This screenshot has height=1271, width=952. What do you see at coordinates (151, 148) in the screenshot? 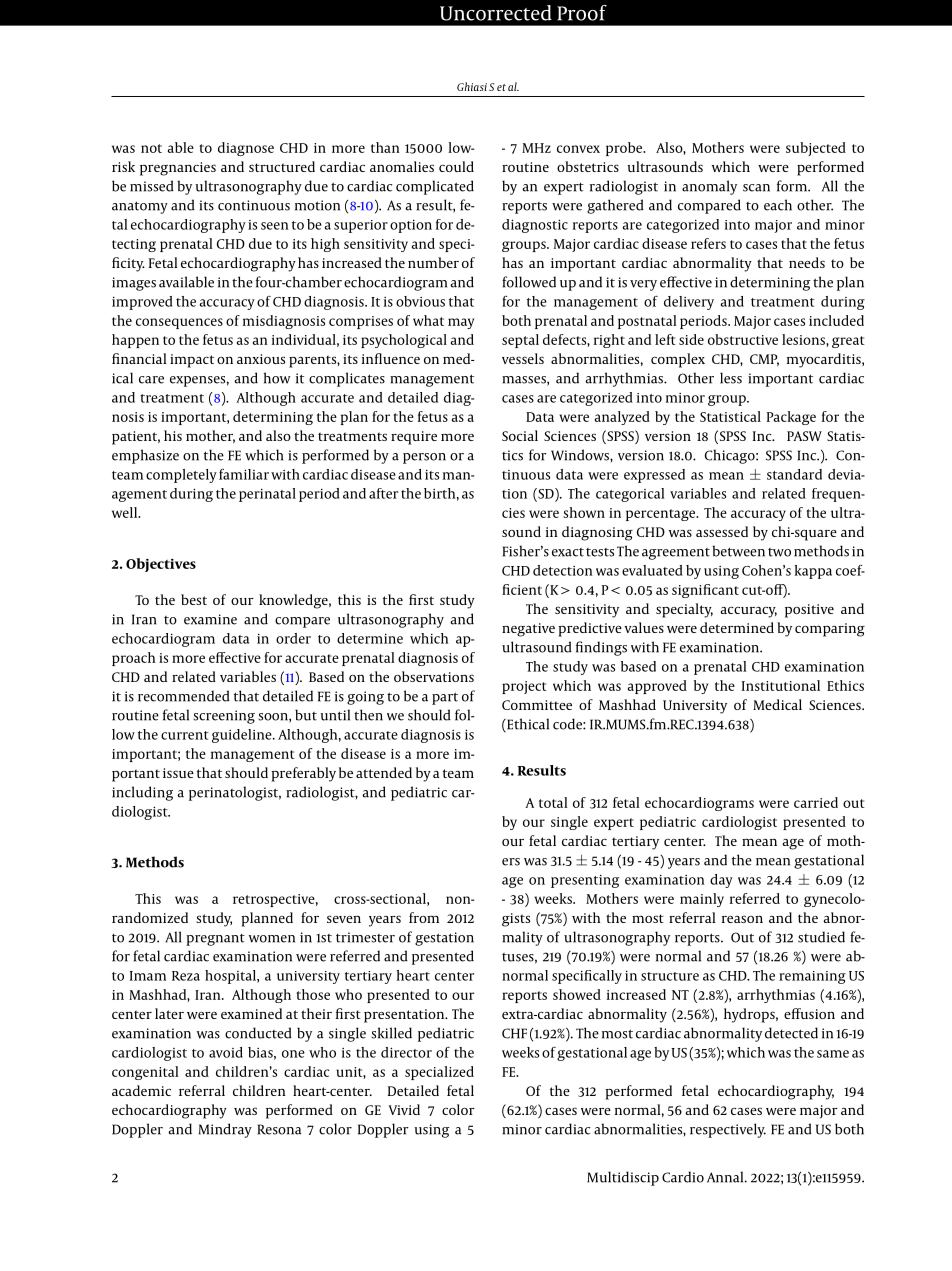
I see `not` at bounding box center [151, 148].
